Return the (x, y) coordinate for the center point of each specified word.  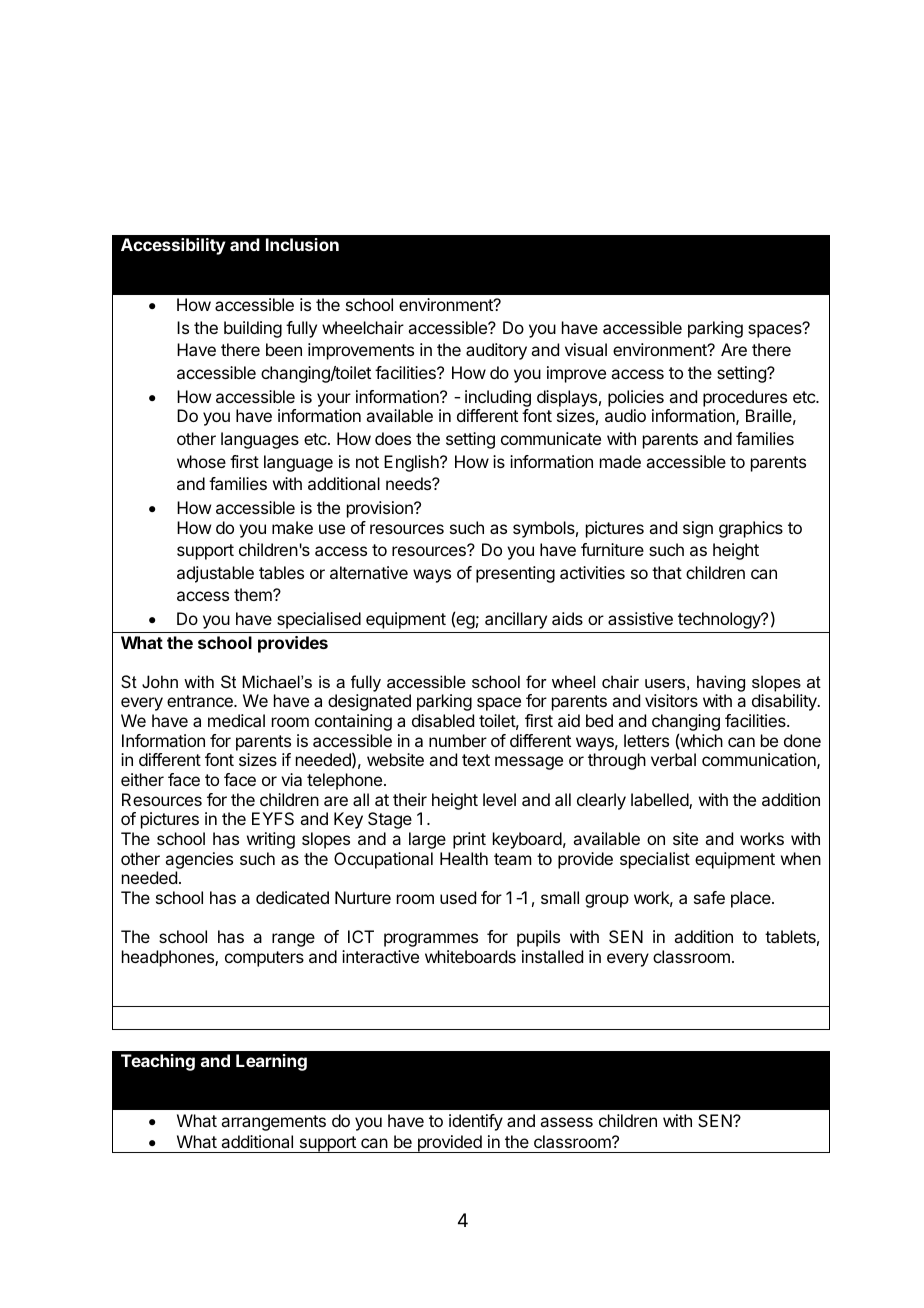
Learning (271, 1062)
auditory (496, 351)
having (721, 683)
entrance (201, 701)
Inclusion (302, 244)
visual (586, 349)
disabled (443, 720)
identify (476, 1122)
